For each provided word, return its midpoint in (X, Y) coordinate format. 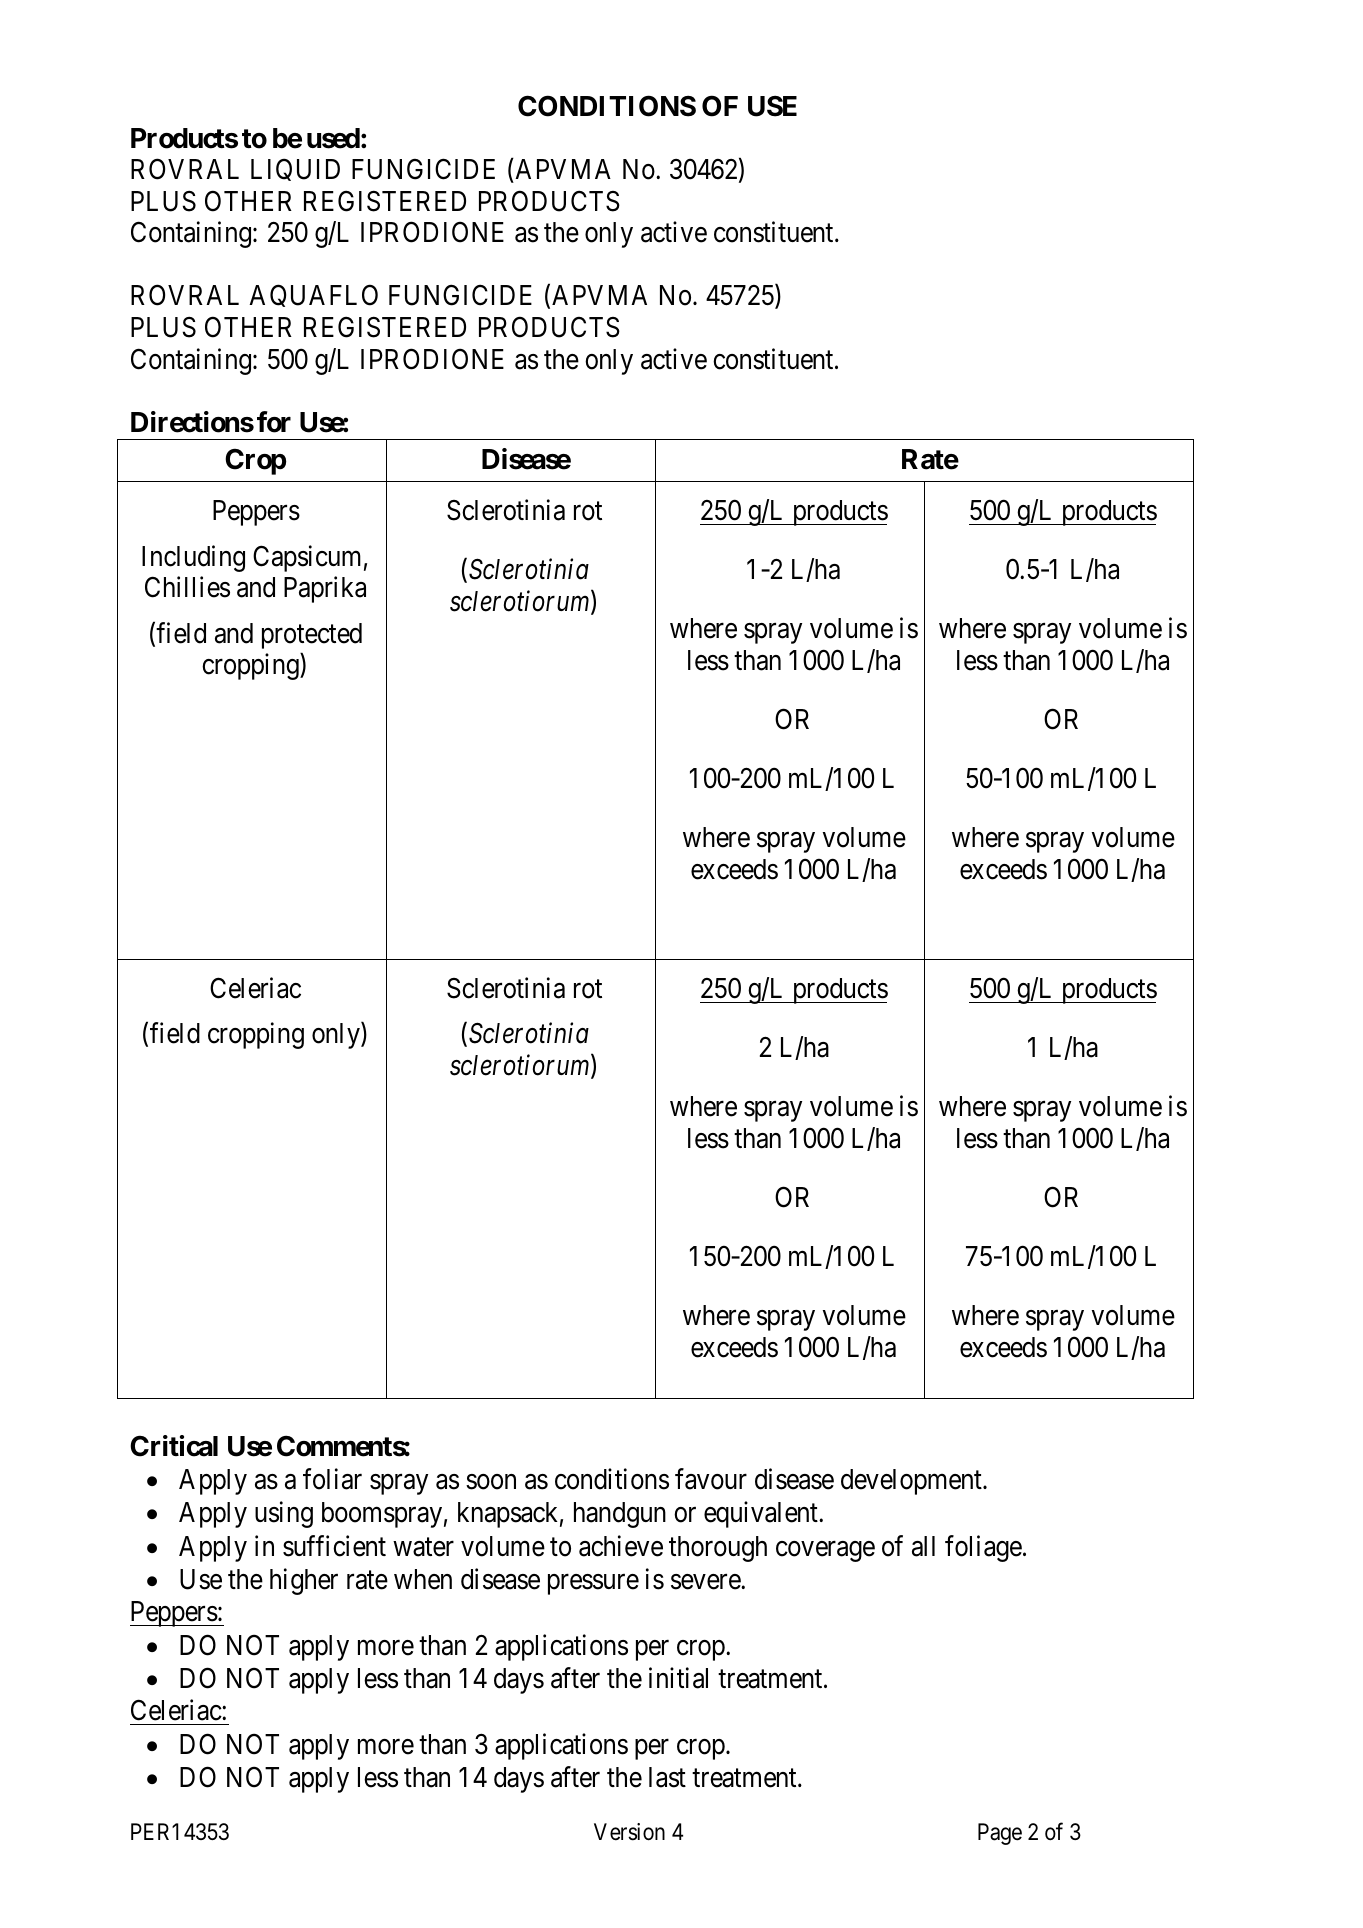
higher (304, 1582)
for (274, 422)
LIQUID (295, 169)
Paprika (325, 589)
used (333, 138)
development (912, 1482)
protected (312, 636)
